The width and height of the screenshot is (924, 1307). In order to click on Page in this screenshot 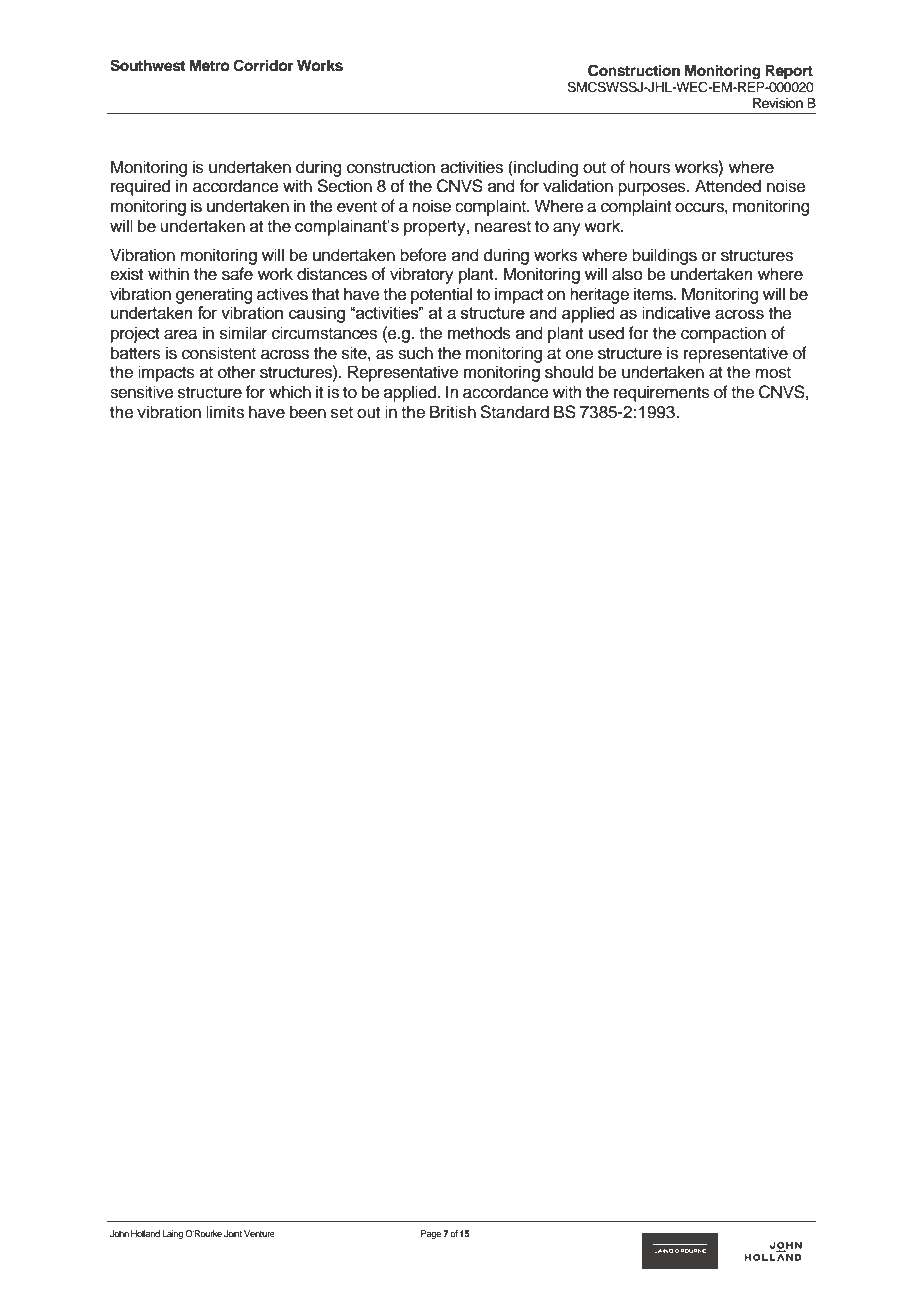, I will do `click(431, 1234)`.
